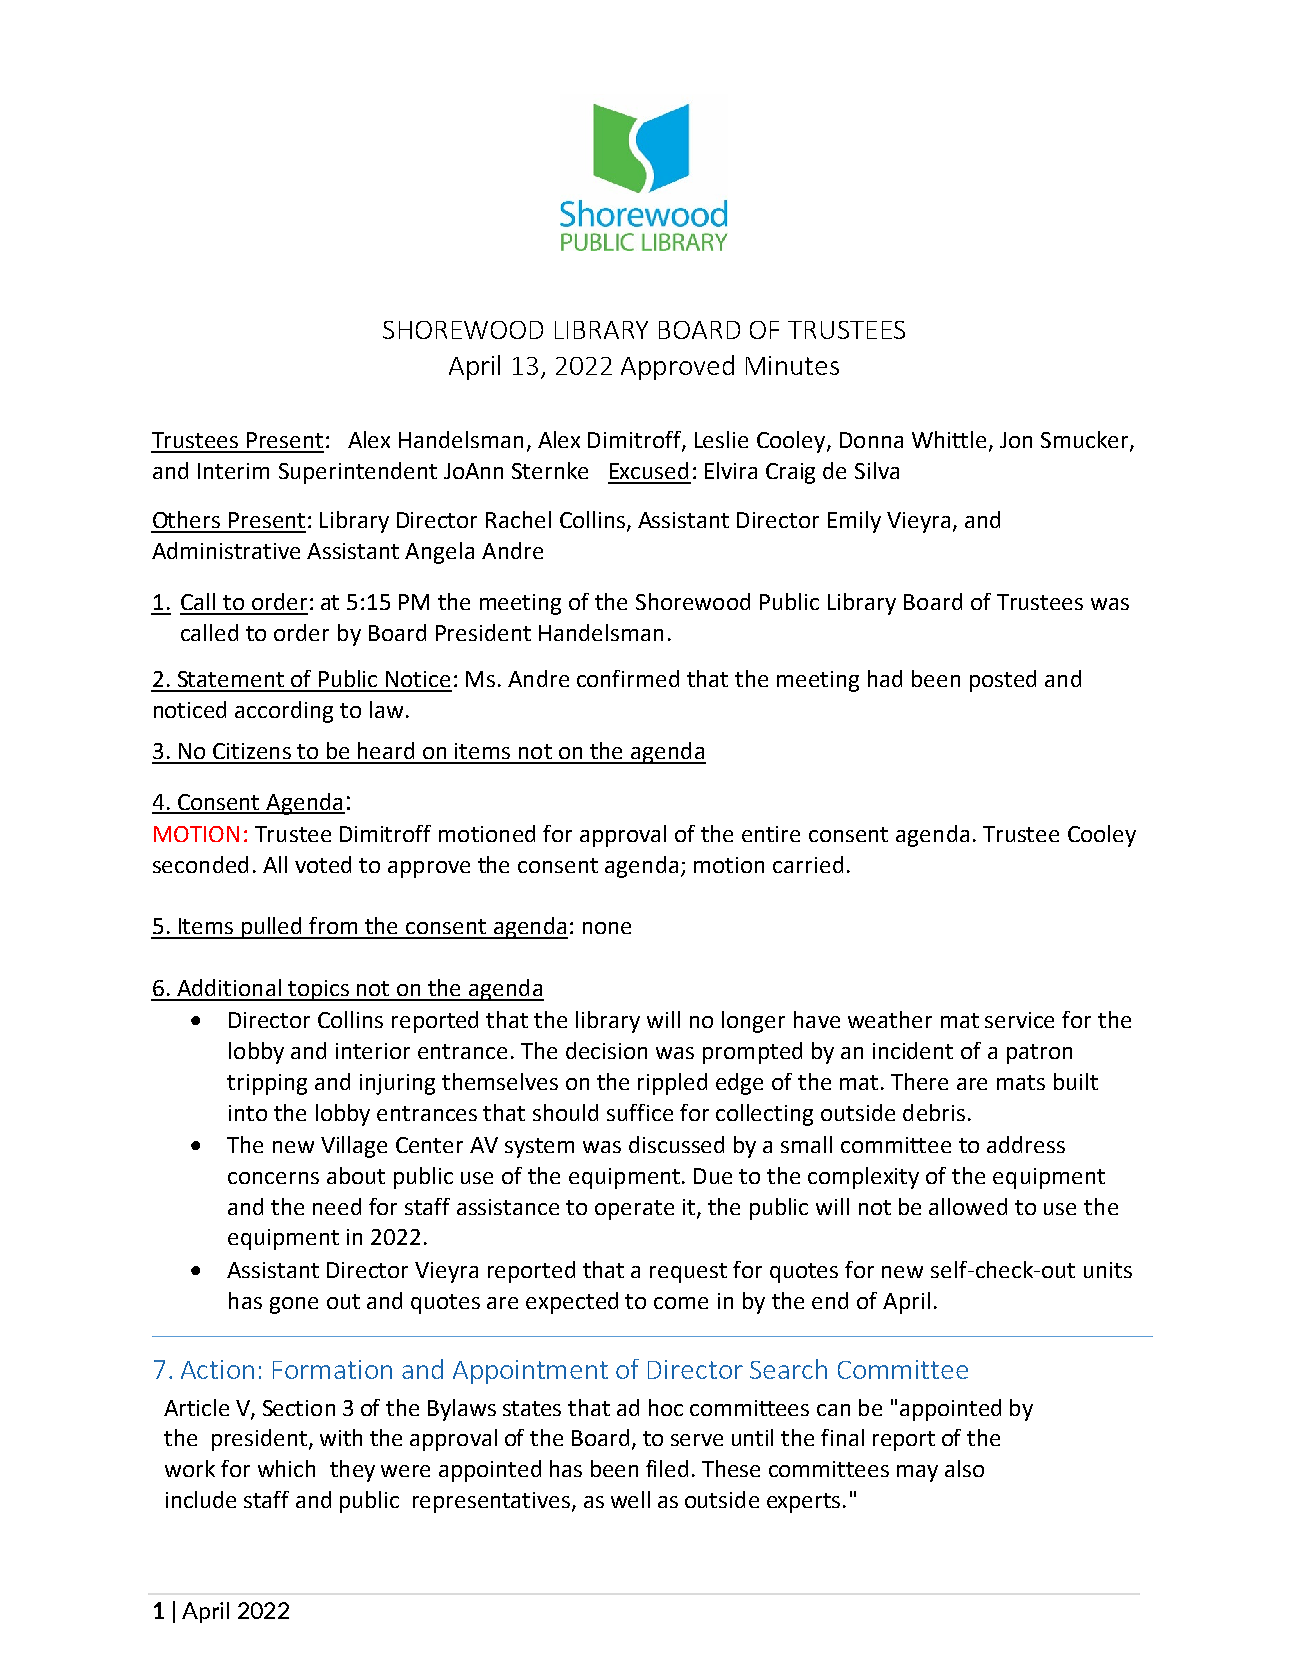  I want to click on allowed, so click(968, 1206).
